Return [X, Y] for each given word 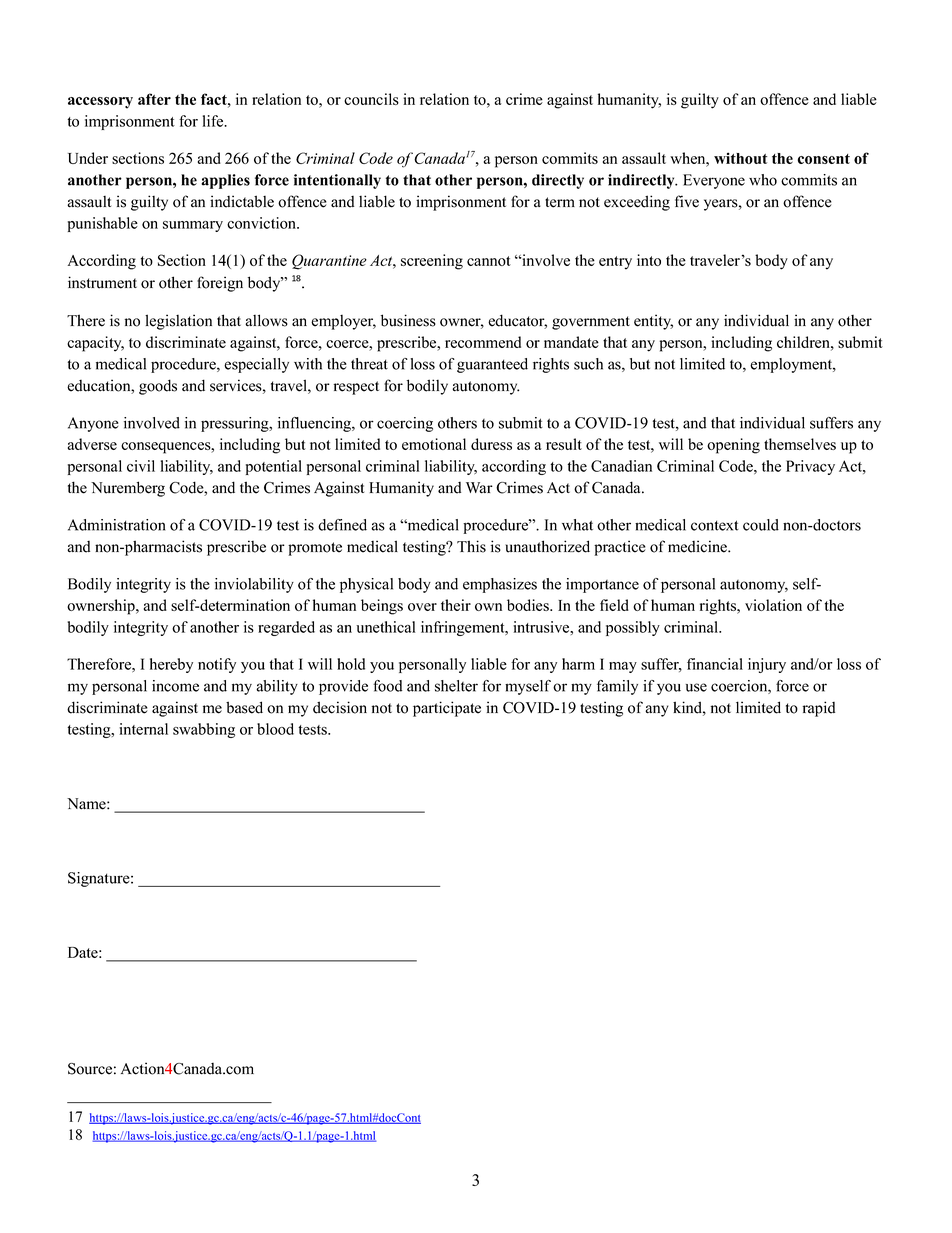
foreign [220, 284]
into [649, 260]
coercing [405, 424]
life [214, 121]
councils [371, 99]
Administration [116, 525]
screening [432, 262]
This [471, 546]
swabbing [204, 730]
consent [824, 159]
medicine [698, 546]
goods [158, 387]
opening [733, 446]
